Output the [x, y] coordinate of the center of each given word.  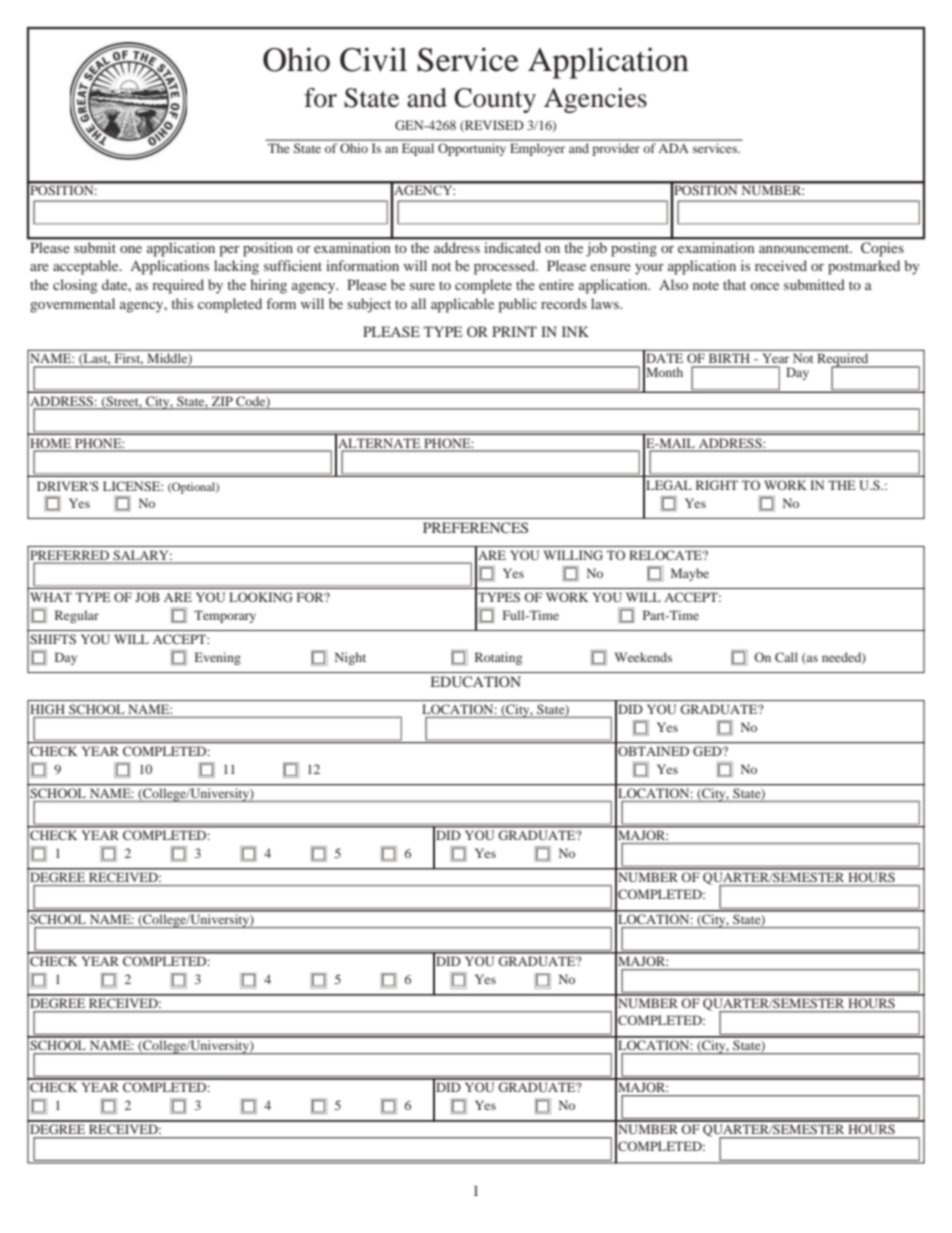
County [495, 100]
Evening [218, 658]
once [764, 286]
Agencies [595, 100]
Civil [373, 59]
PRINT [514, 331]
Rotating [498, 658]
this [182, 303]
